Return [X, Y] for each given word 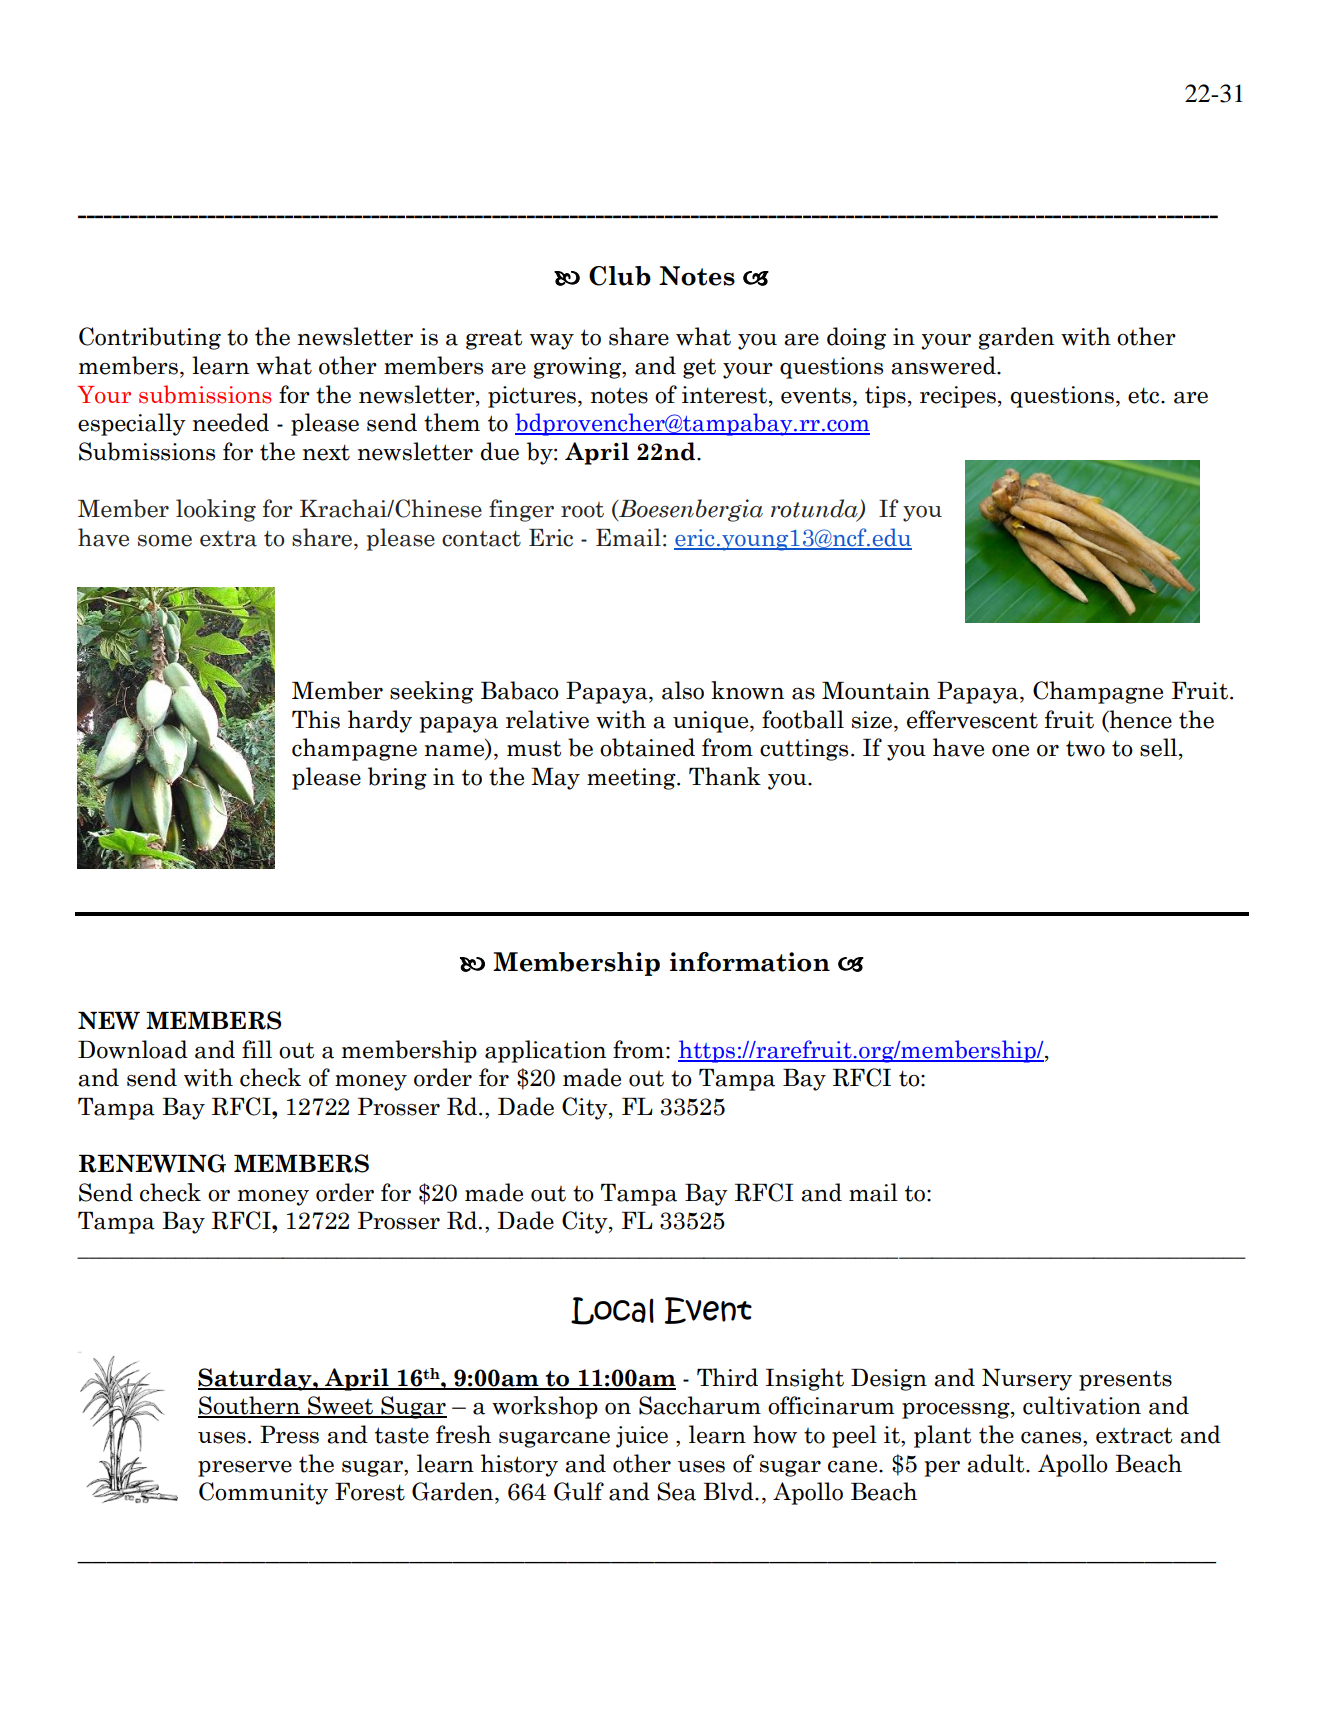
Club [620, 276]
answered [944, 365]
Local [612, 1311]
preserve [245, 1469]
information [750, 962]
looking [216, 510]
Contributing [150, 338]
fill [257, 1049]
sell [1160, 748]
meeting [632, 779]
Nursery [1027, 1380]
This [316, 719]
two [1085, 748]
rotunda [815, 509]
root [582, 510]
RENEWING [152, 1163]
